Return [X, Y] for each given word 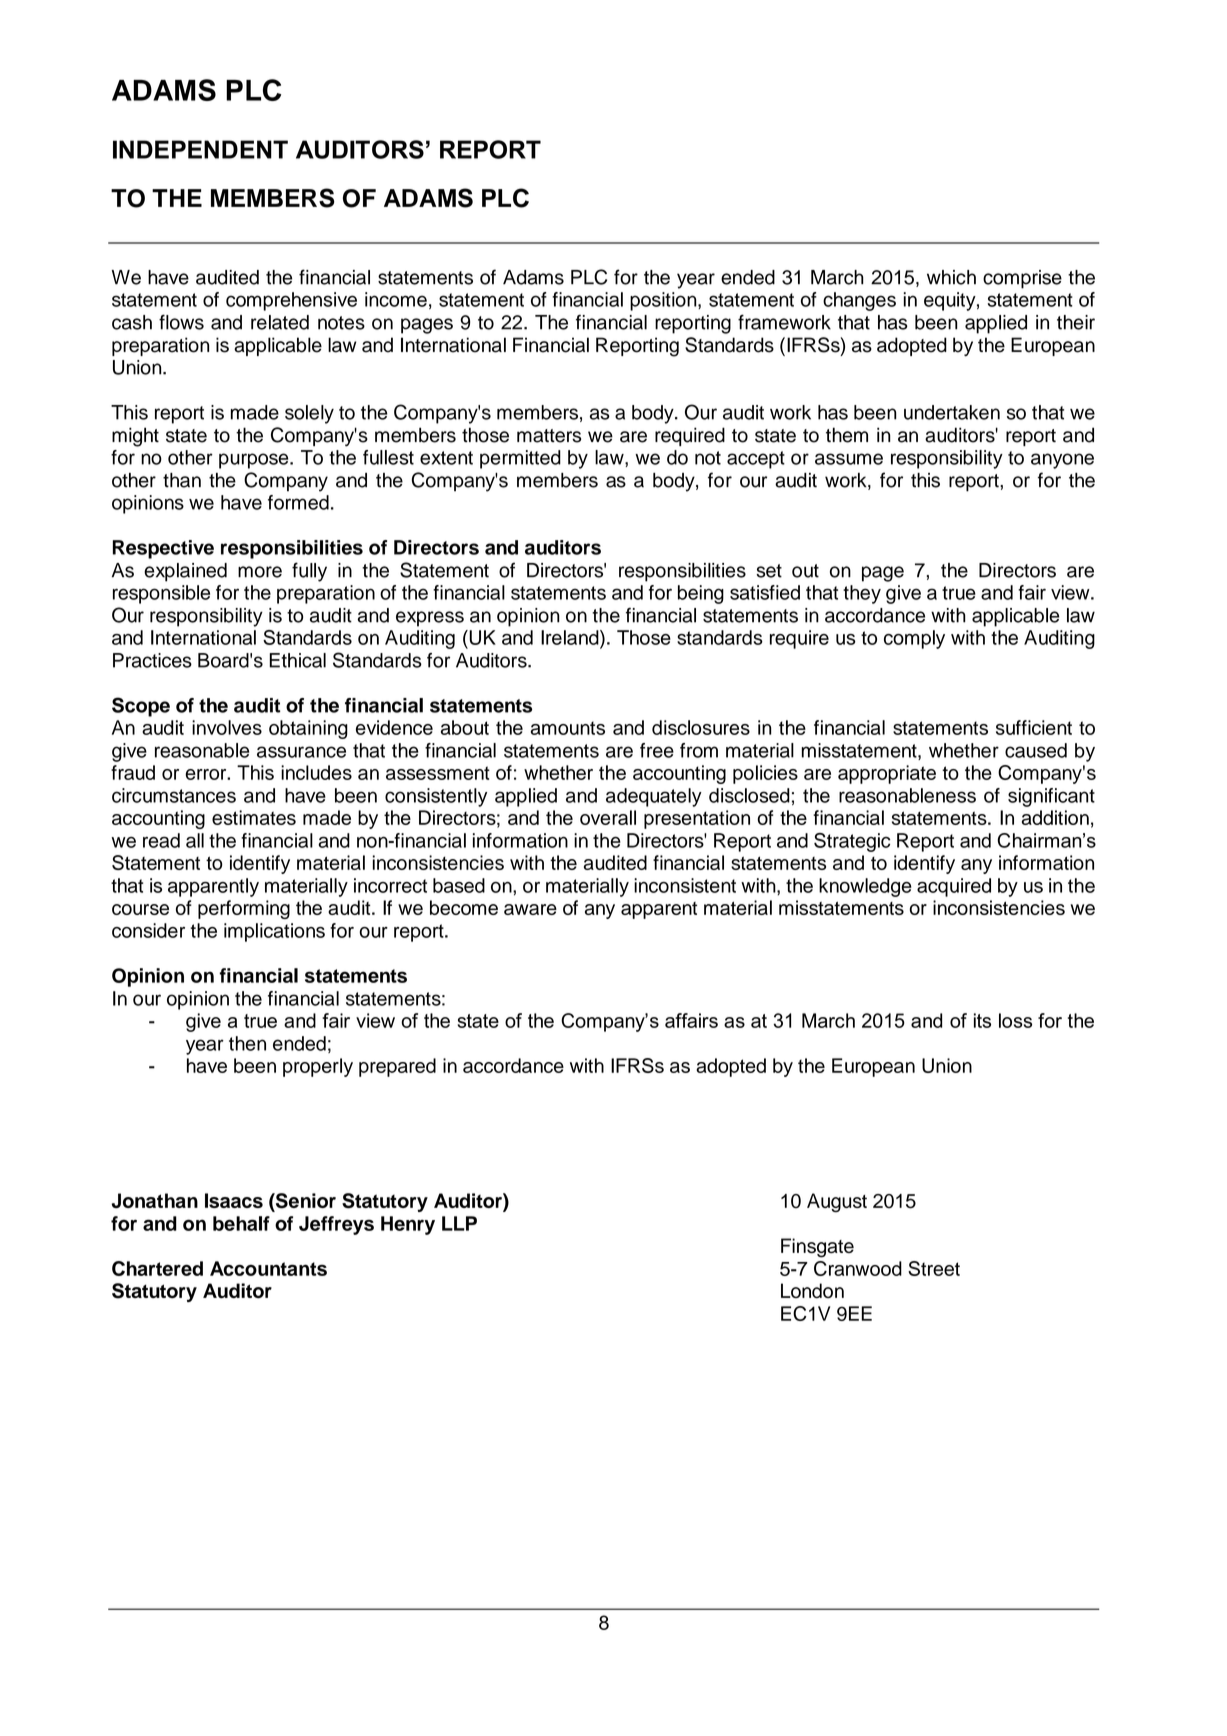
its [982, 1020]
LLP [459, 1223]
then [247, 1043]
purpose [255, 461]
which [951, 277]
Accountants [268, 1268]
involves [227, 727]
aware [530, 909]
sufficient [1034, 727]
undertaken [952, 412]
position [664, 301]
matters [549, 436]
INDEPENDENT [200, 149]
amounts [568, 728]
